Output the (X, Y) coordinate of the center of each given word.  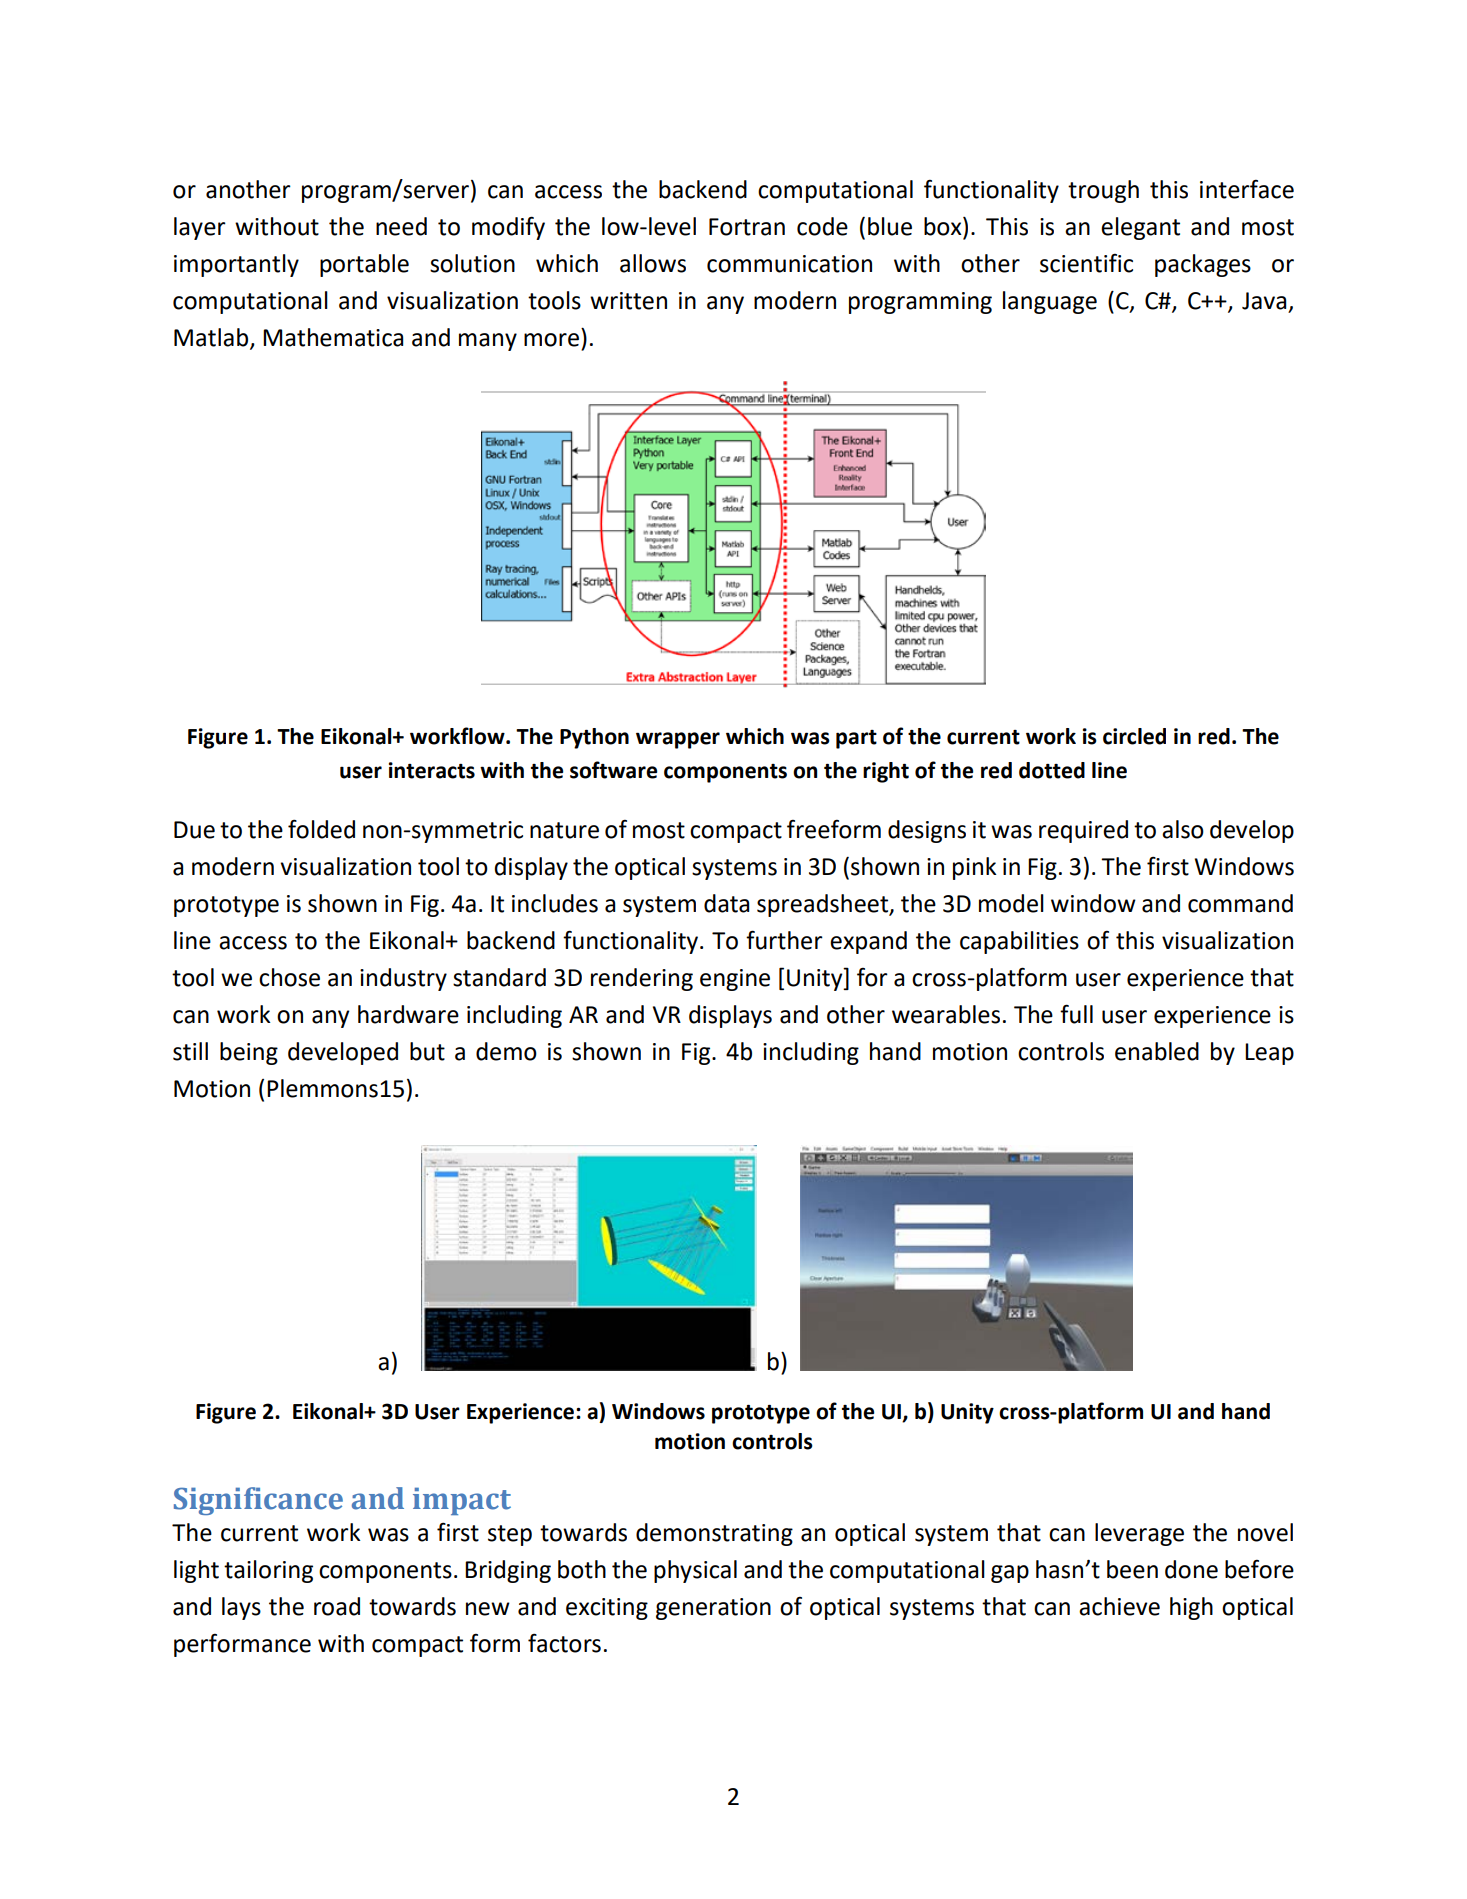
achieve (1119, 1606)
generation (713, 1609)
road (337, 1606)
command (1240, 903)
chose (289, 977)
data (726, 903)
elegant (1140, 228)
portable (364, 265)
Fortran (747, 227)
